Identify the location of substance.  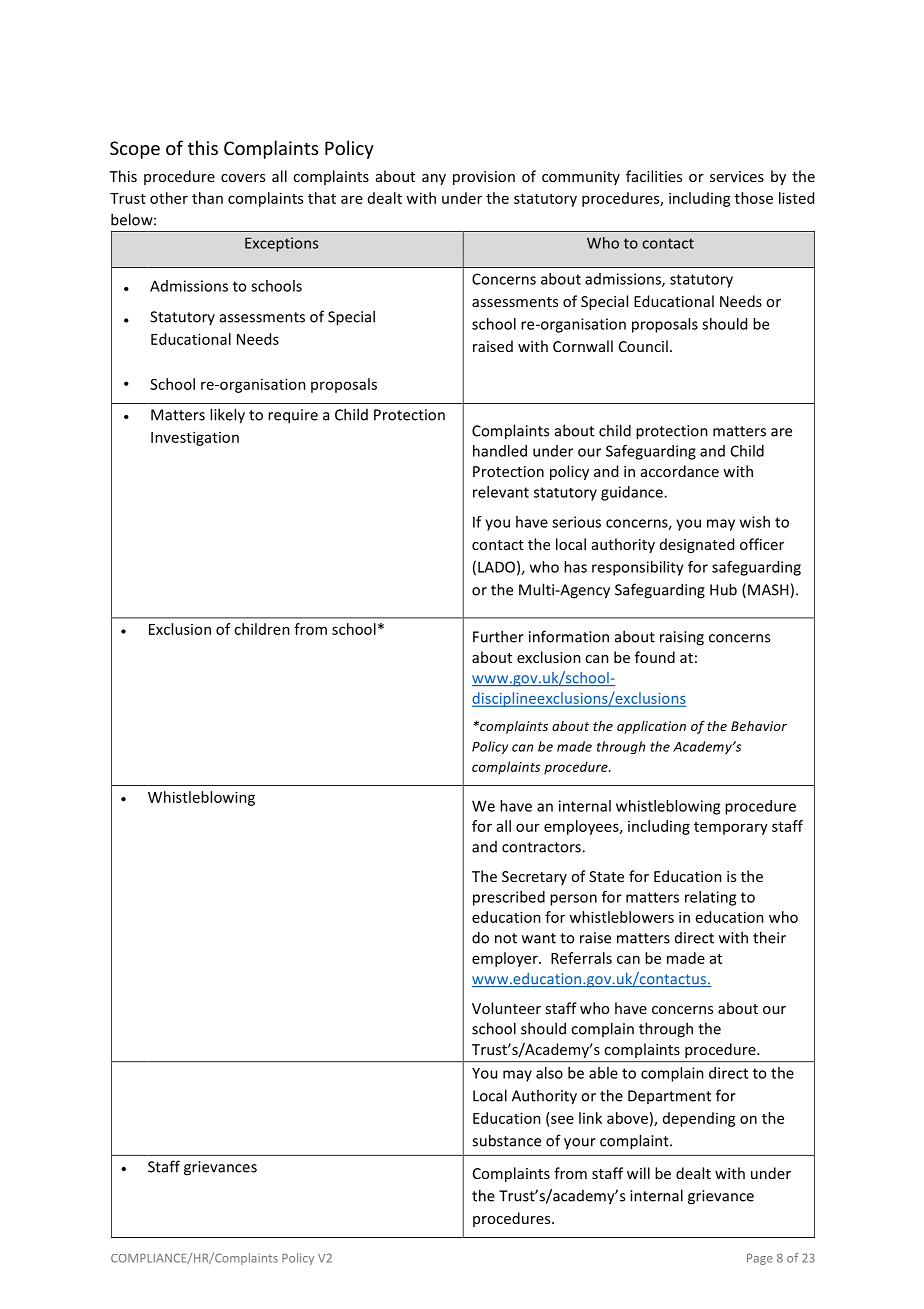
(506, 1140).
